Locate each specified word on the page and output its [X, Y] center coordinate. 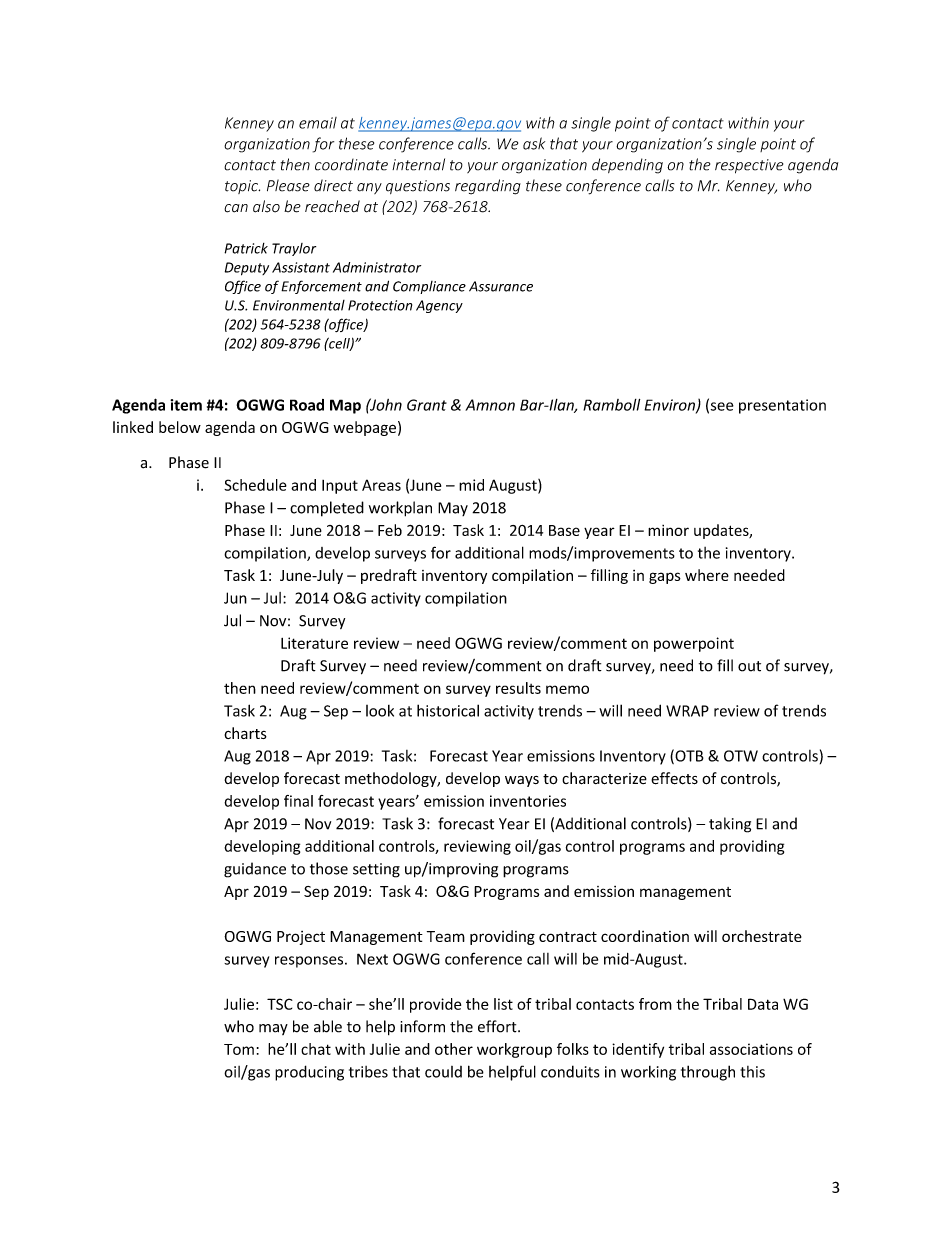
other [454, 1049]
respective [749, 166]
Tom [239, 1049]
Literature [314, 643]
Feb [390, 530]
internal [418, 164]
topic [242, 187]
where [707, 575]
